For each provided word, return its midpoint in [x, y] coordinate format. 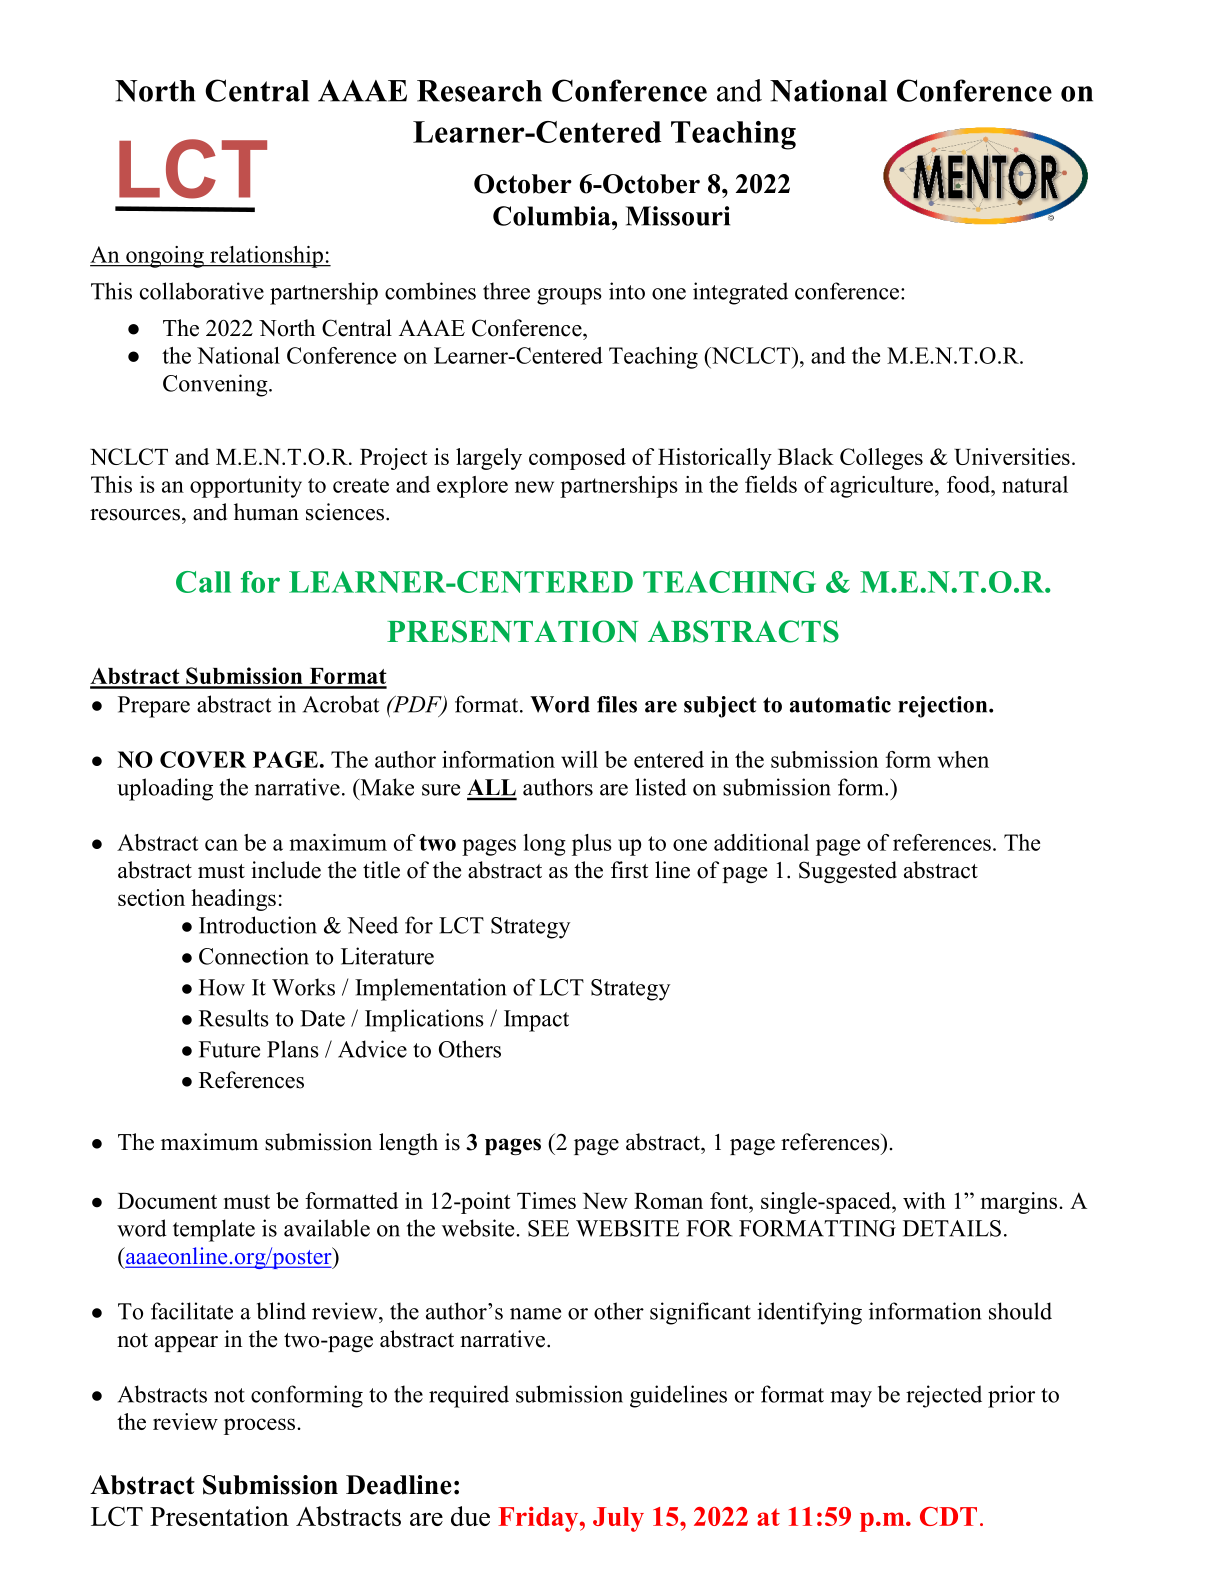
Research [479, 91]
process [261, 1426]
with [924, 1200]
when [963, 759]
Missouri [678, 216]
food [969, 484]
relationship [266, 257]
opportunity [246, 487]
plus [592, 845]
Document [167, 1201]
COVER [203, 759]
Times [546, 1200]
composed [577, 459]
